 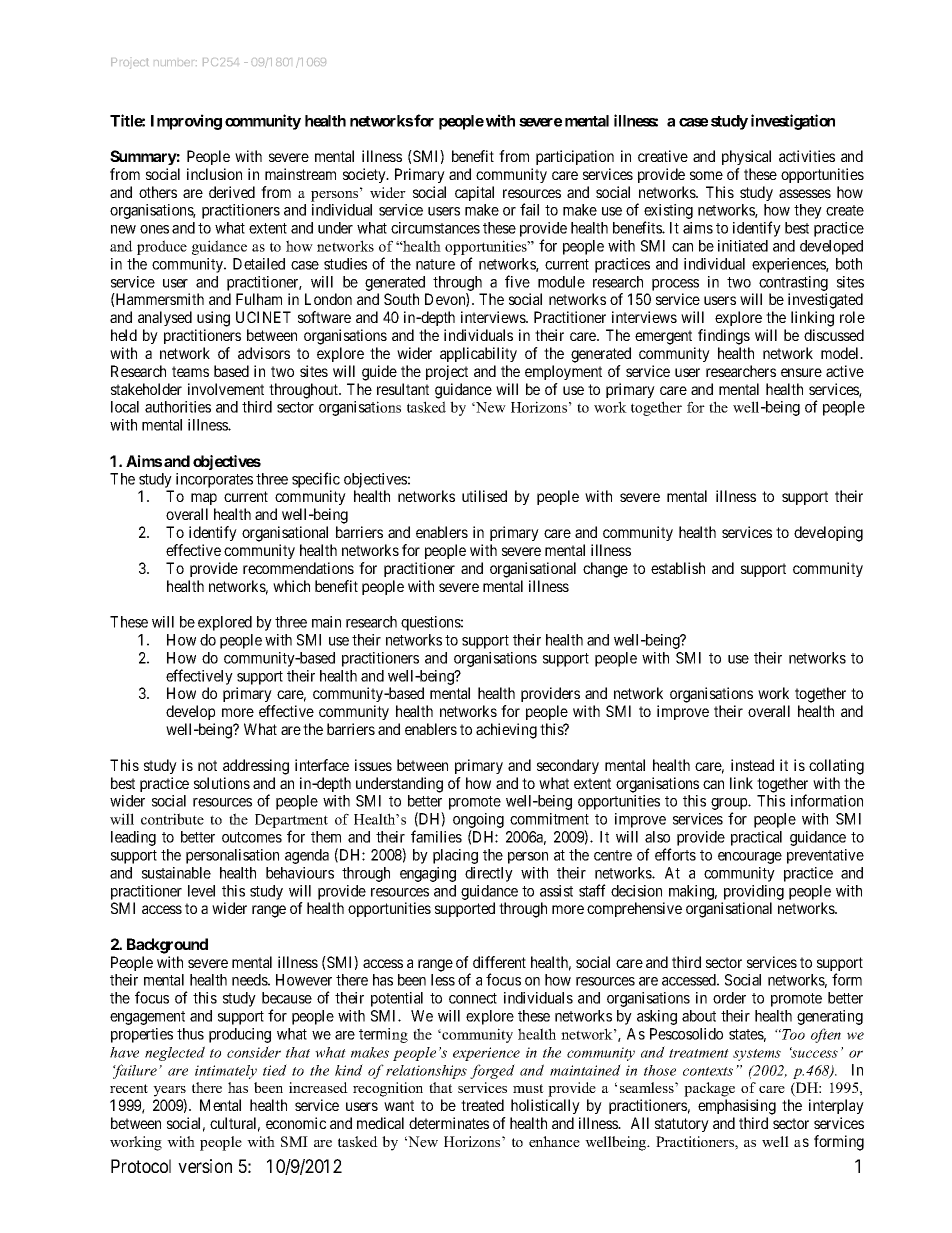 What do you see at coordinates (478, 354) in the screenshot?
I see `applicability` at bounding box center [478, 354].
